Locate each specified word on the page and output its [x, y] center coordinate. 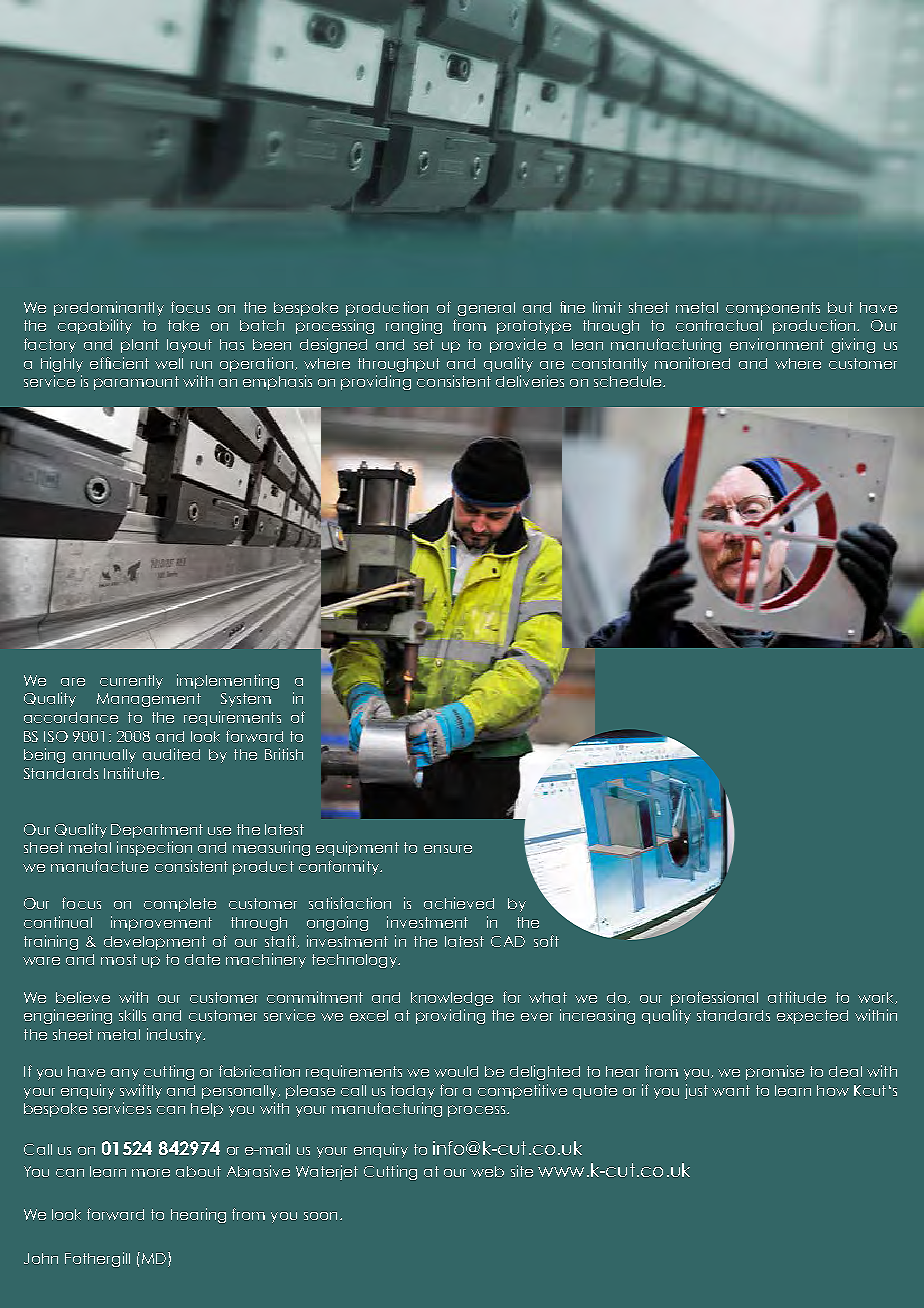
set [424, 344]
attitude [797, 997]
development [155, 943]
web [487, 1171]
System [246, 700]
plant [140, 346]
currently [131, 682]
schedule [629, 381]
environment [777, 344]
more [151, 1173]
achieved [459, 903]
